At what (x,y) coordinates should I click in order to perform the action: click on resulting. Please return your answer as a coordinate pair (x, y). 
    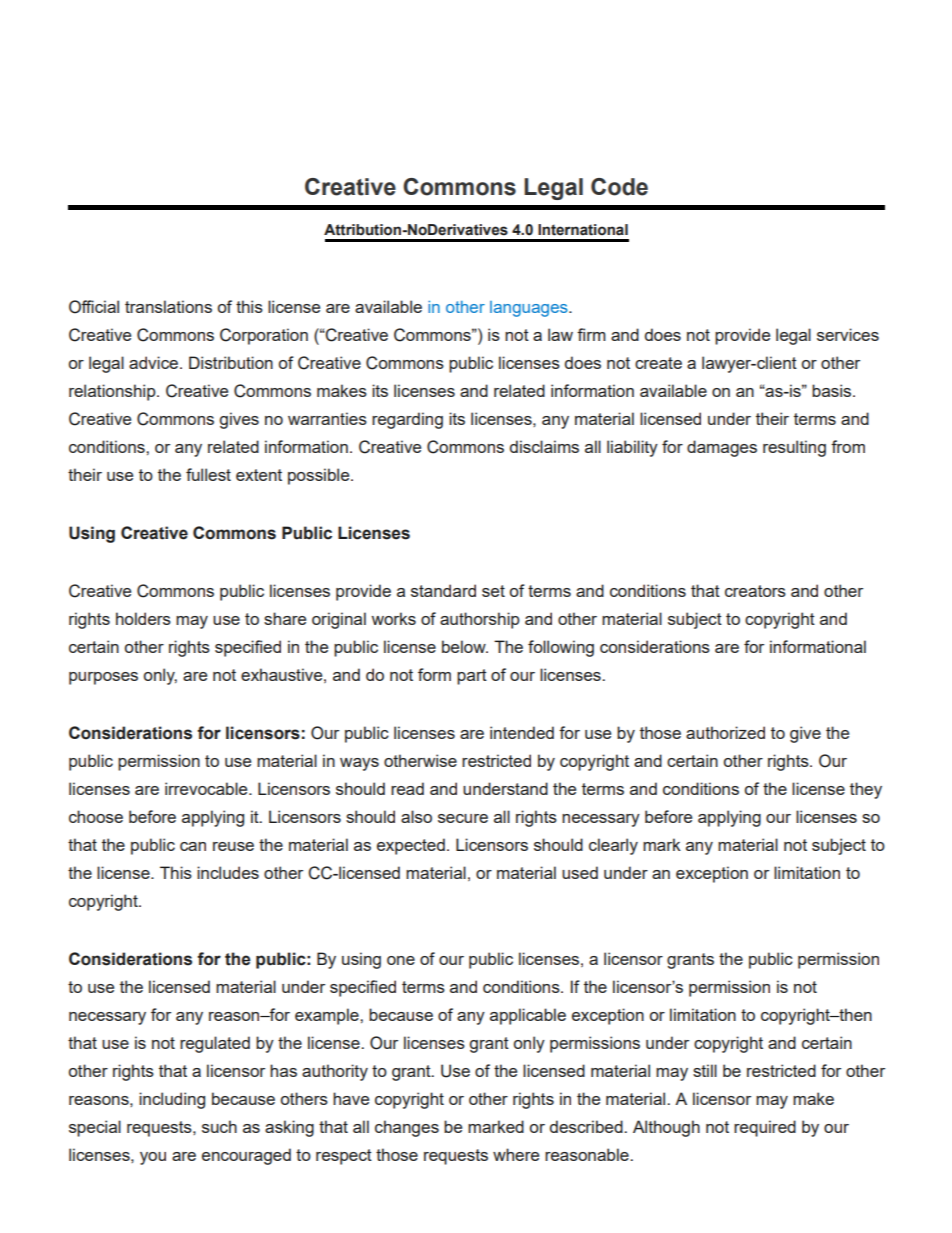
    Looking at the image, I should click on (794, 448).
